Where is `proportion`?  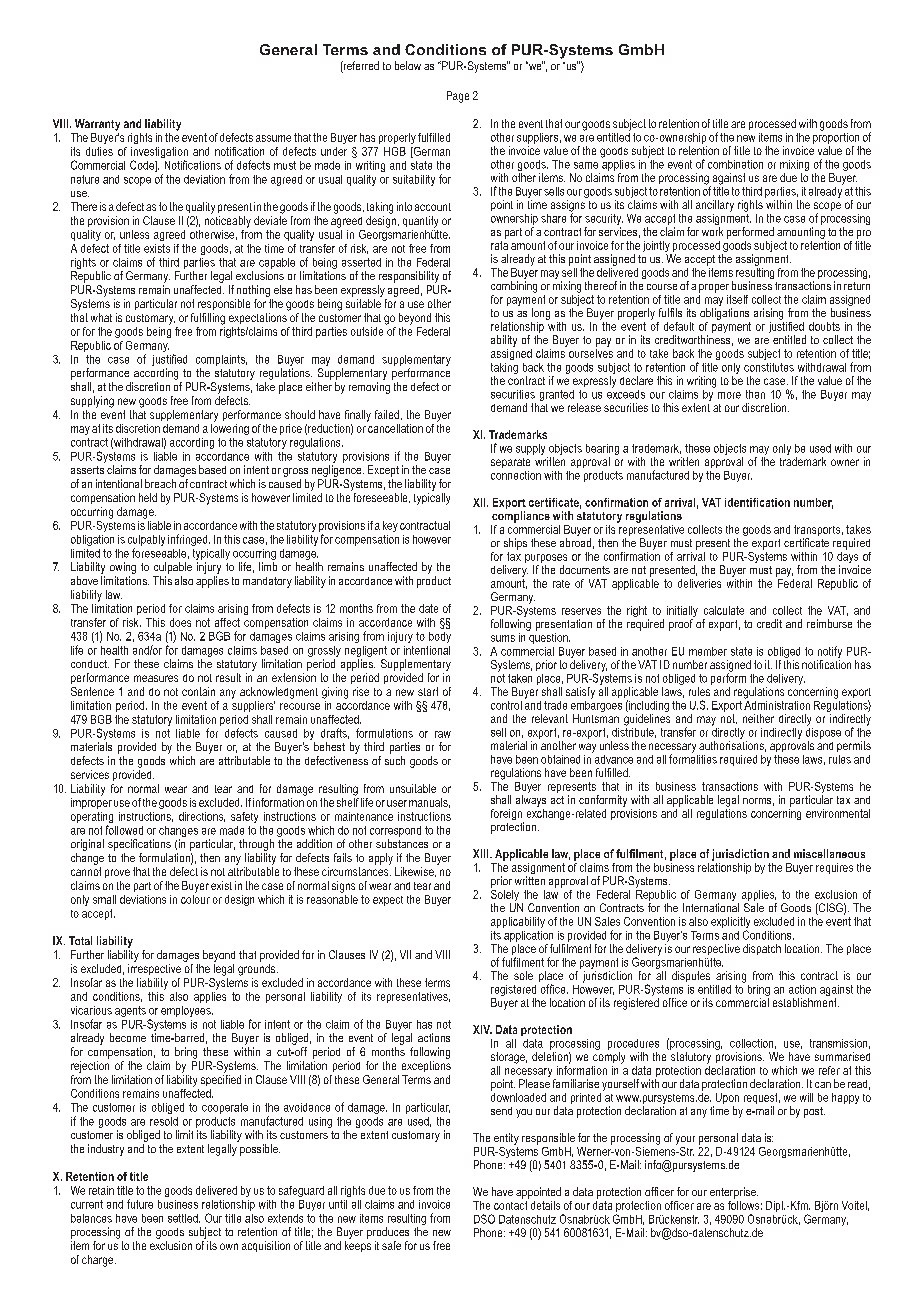
proportion is located at coordinates (836, 137).
